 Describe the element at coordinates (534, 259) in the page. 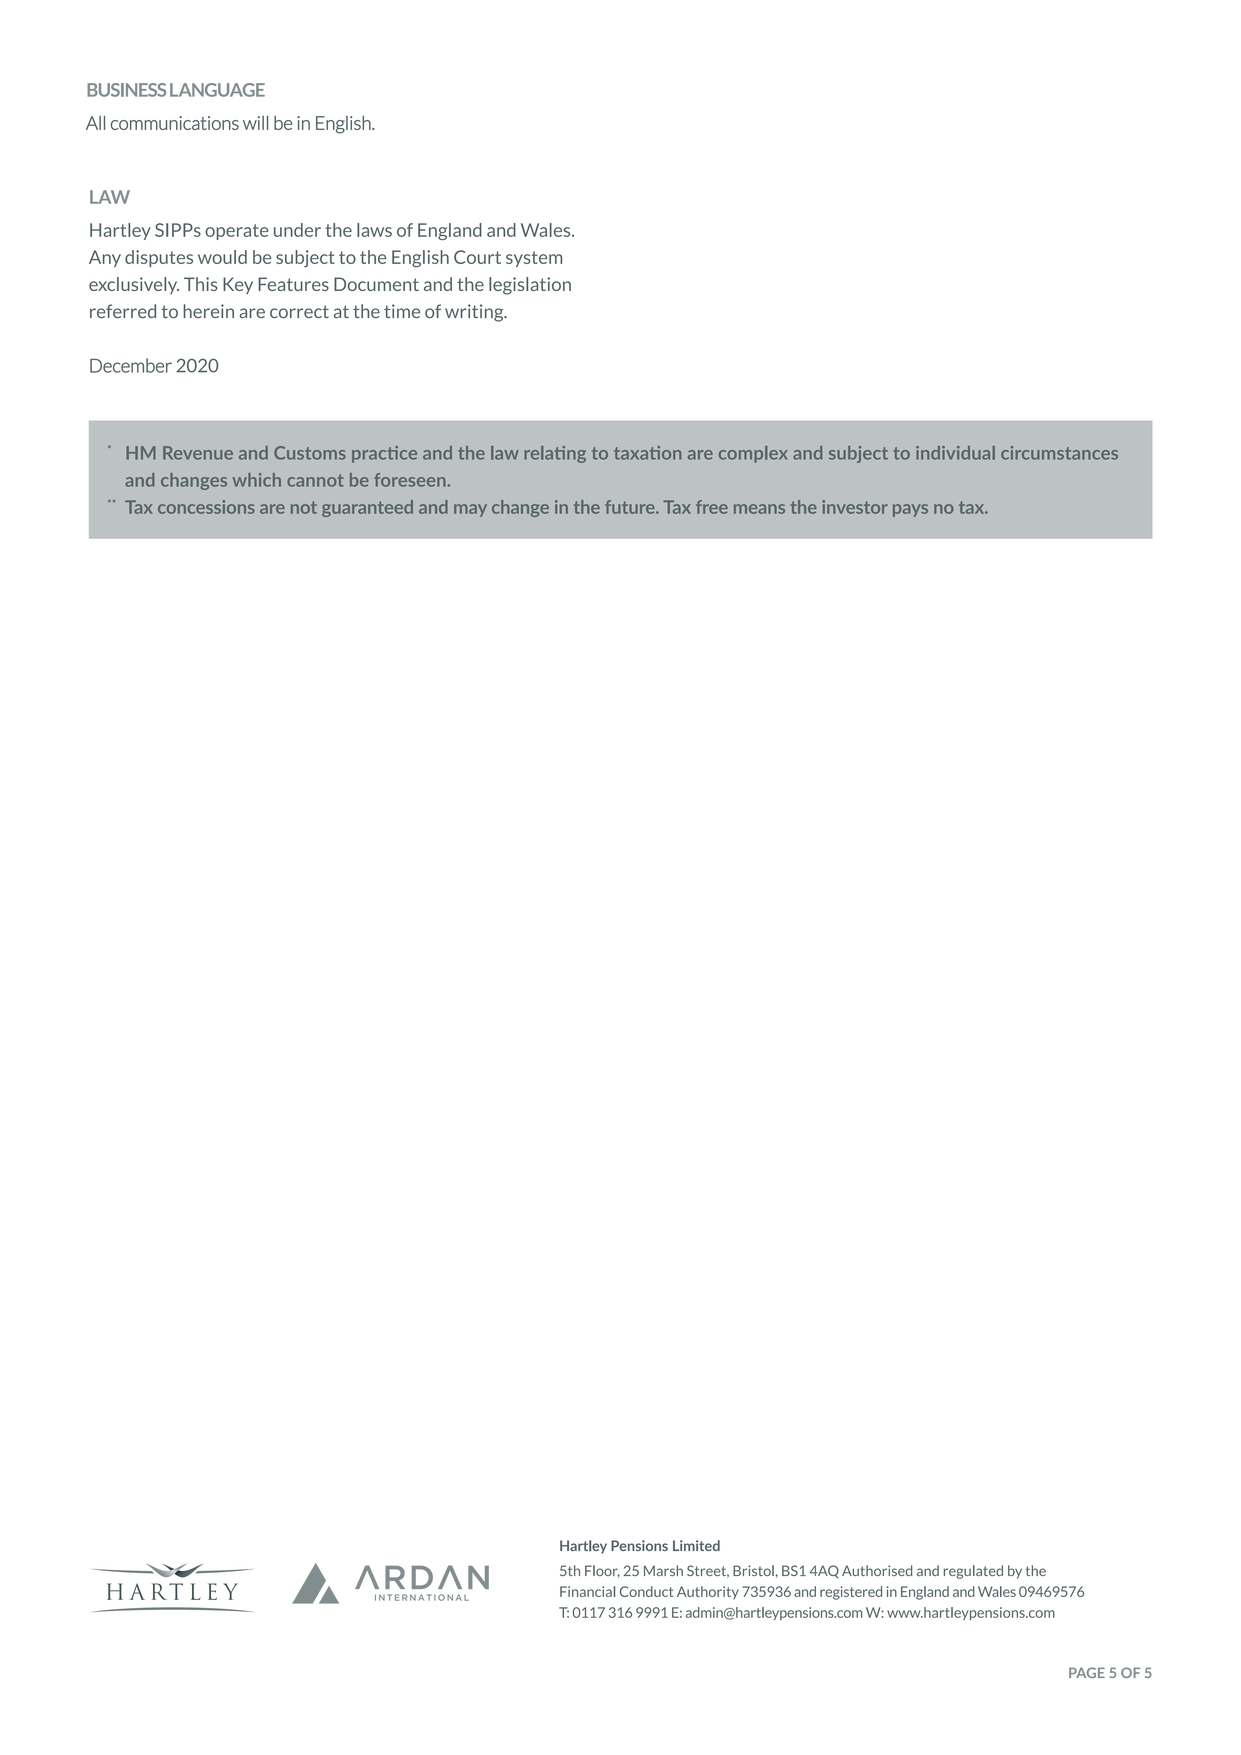

I see `system` at that location.
